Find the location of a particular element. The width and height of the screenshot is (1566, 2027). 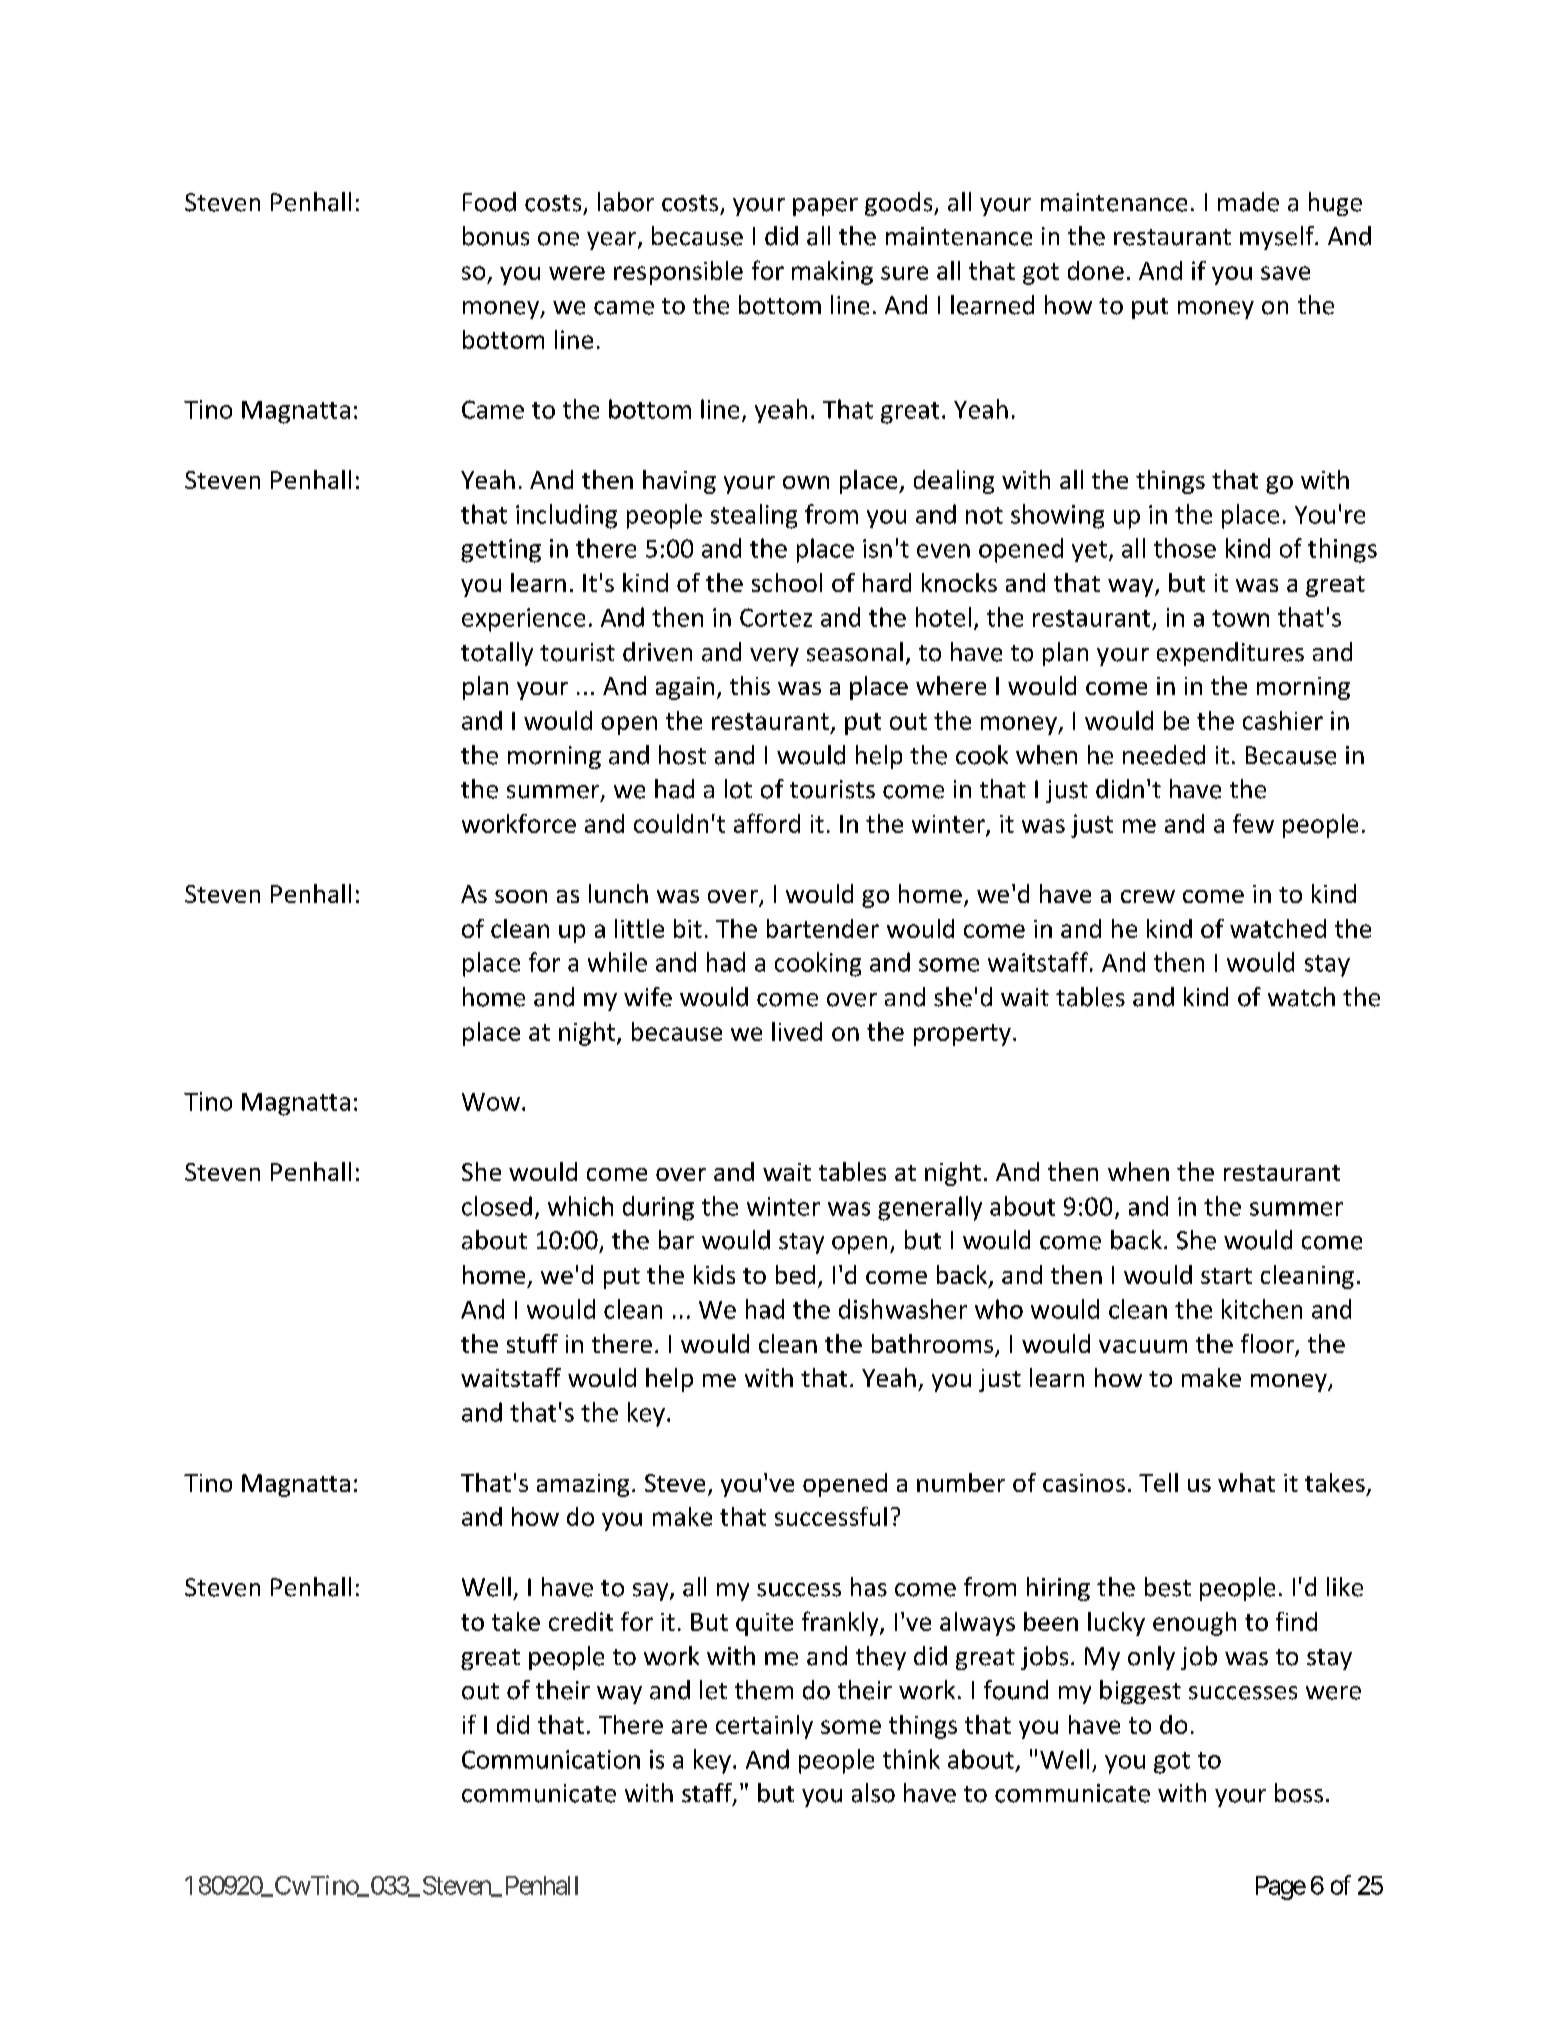

sure is located at coordinates (904, 273).
